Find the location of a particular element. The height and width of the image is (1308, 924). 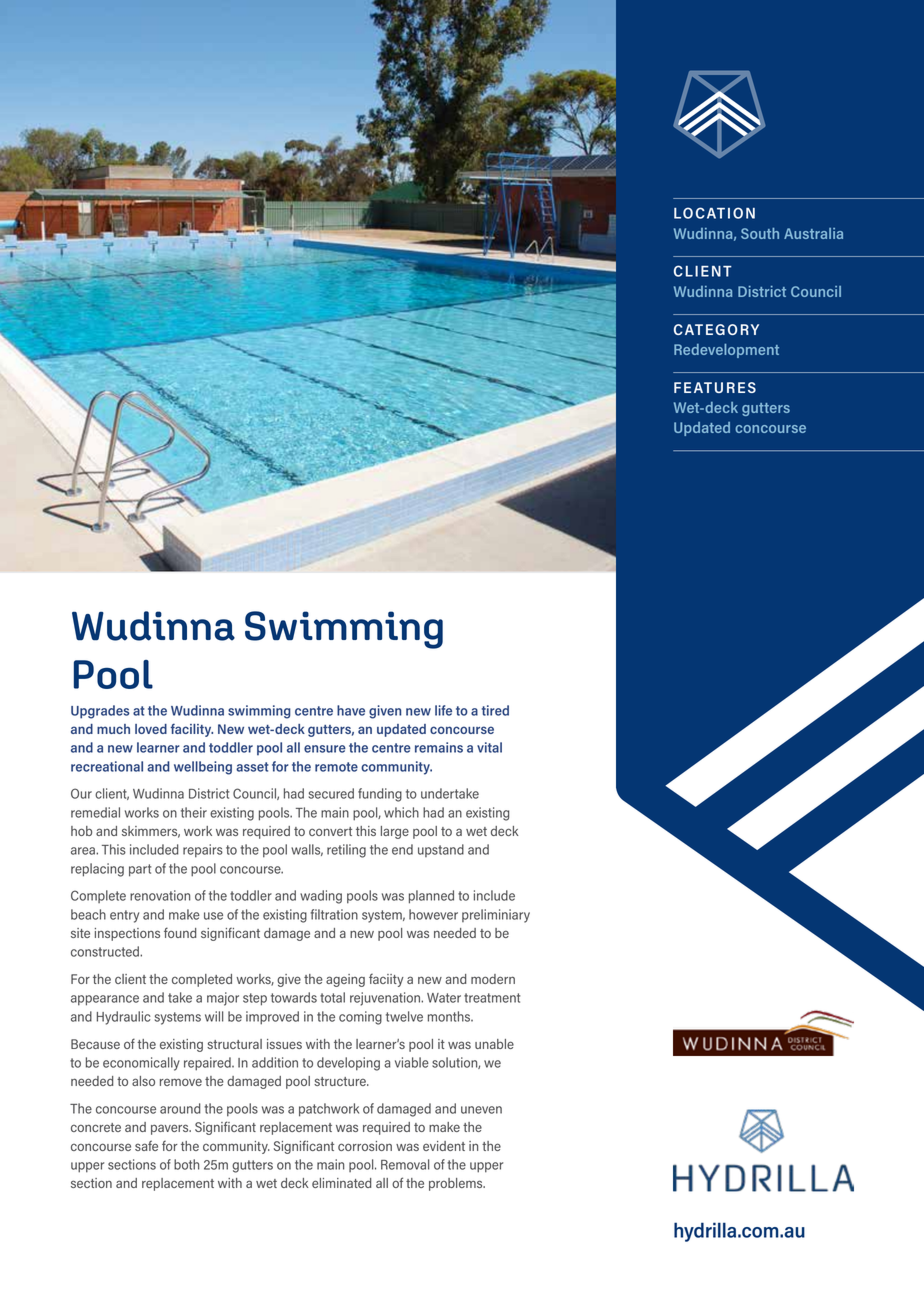

South is located at coordinates (760, 233).
